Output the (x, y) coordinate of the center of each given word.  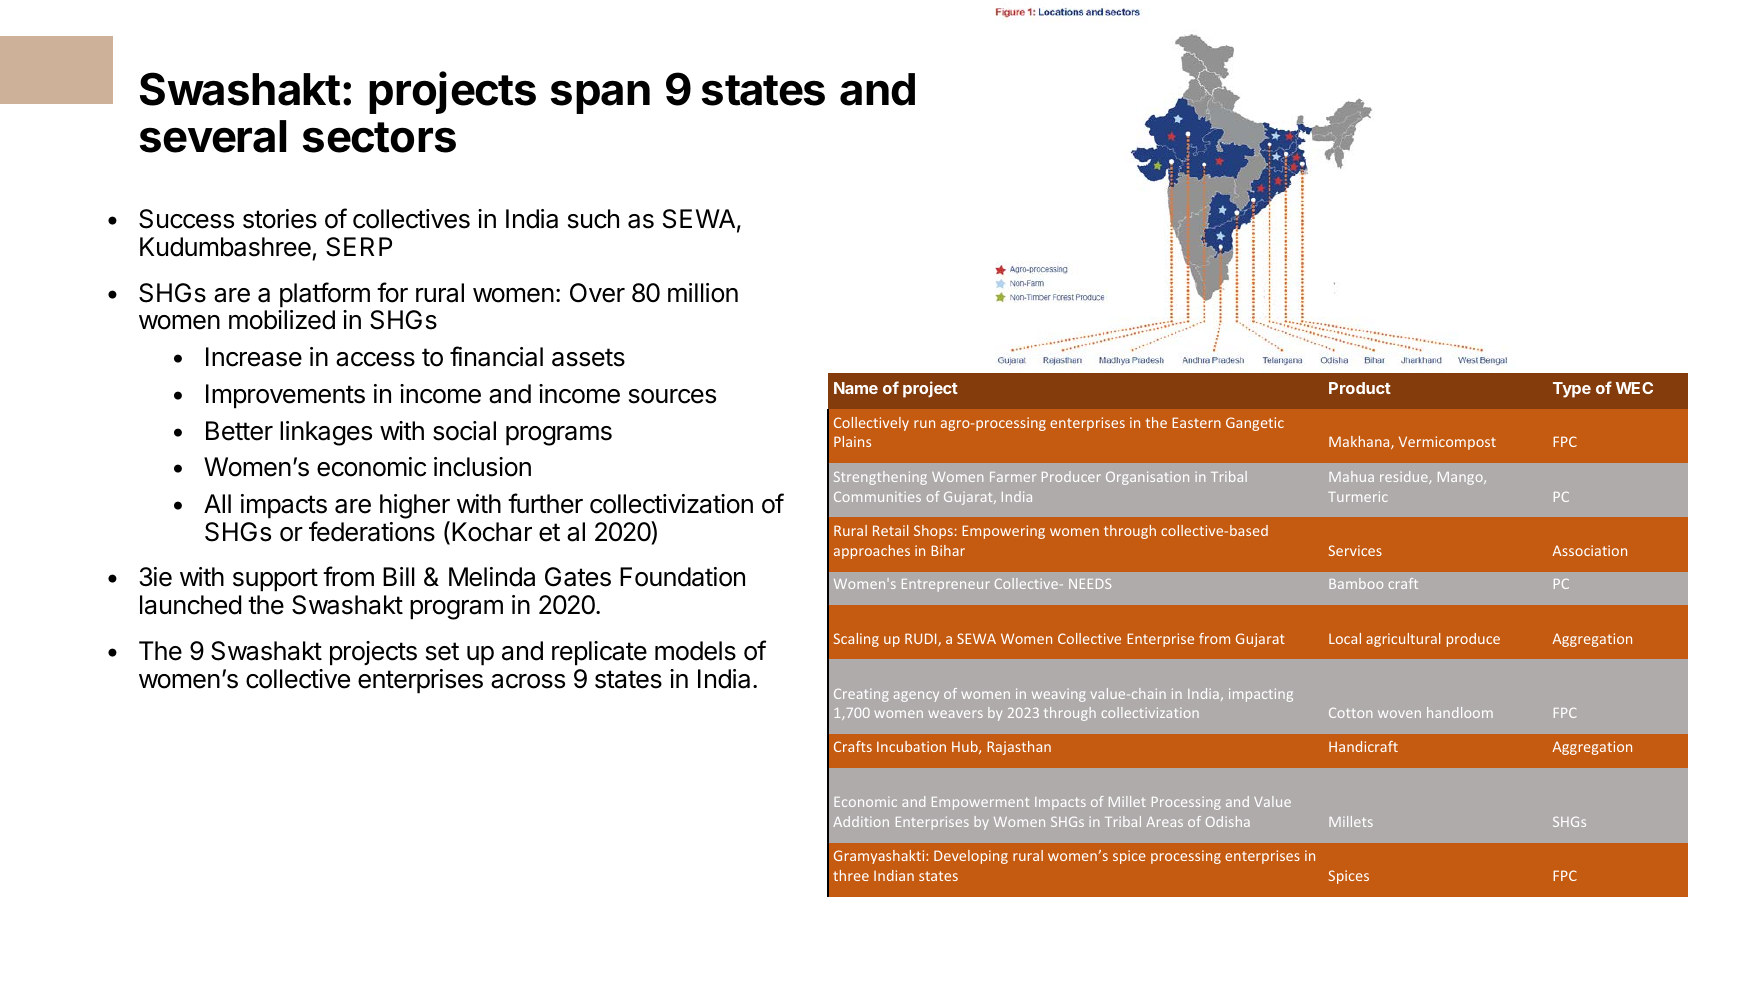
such (593, 219)
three (851, 875)
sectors (379, 137)
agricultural (1403, 640)
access (375, 359)
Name (856, 388)
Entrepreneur (946, 585)
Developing (971, 857)
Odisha (1228, 821)
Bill (399, 576)
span (600, 97)
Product (1360, 388)
